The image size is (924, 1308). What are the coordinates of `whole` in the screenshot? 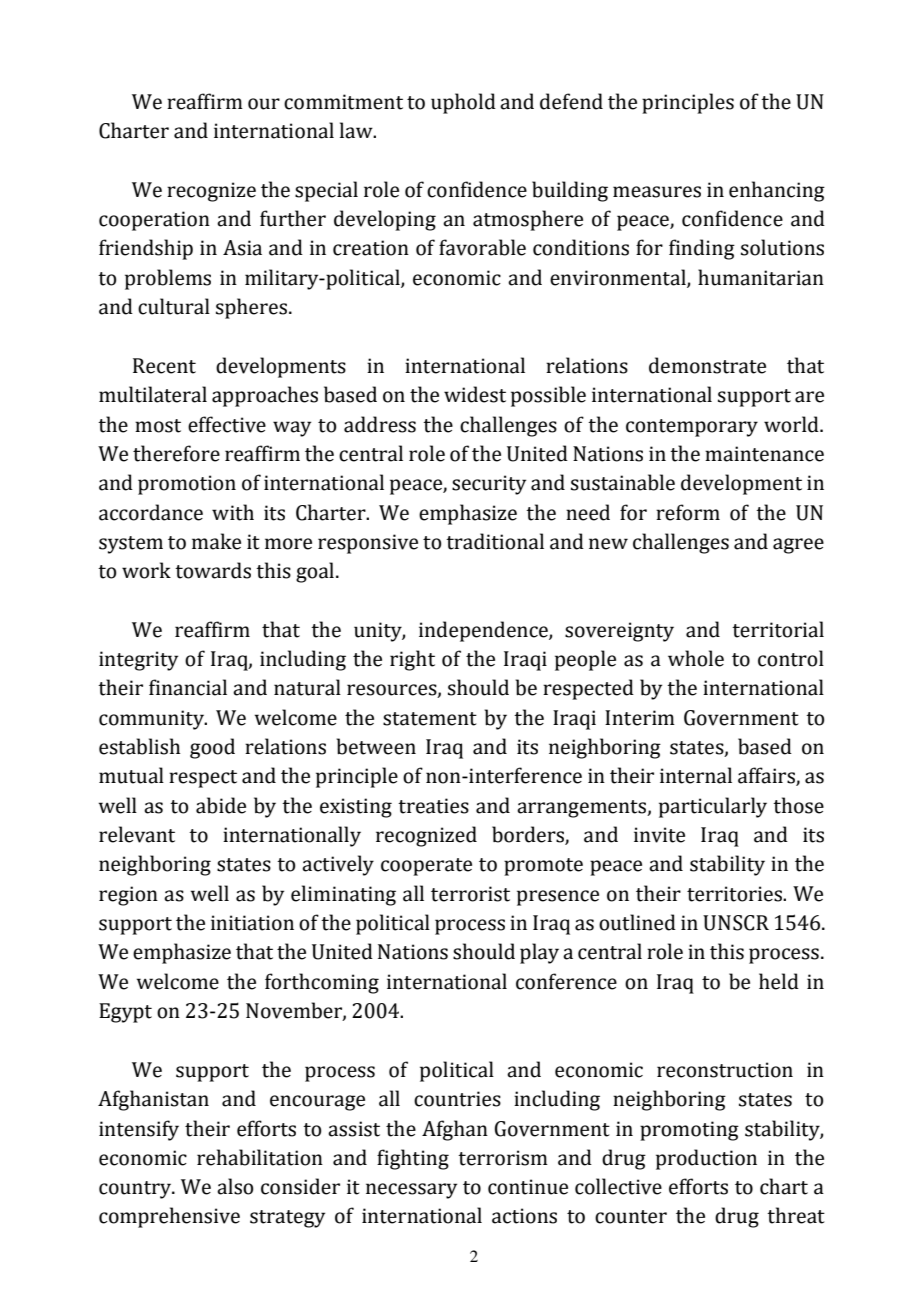 It's located at (696, 658).
